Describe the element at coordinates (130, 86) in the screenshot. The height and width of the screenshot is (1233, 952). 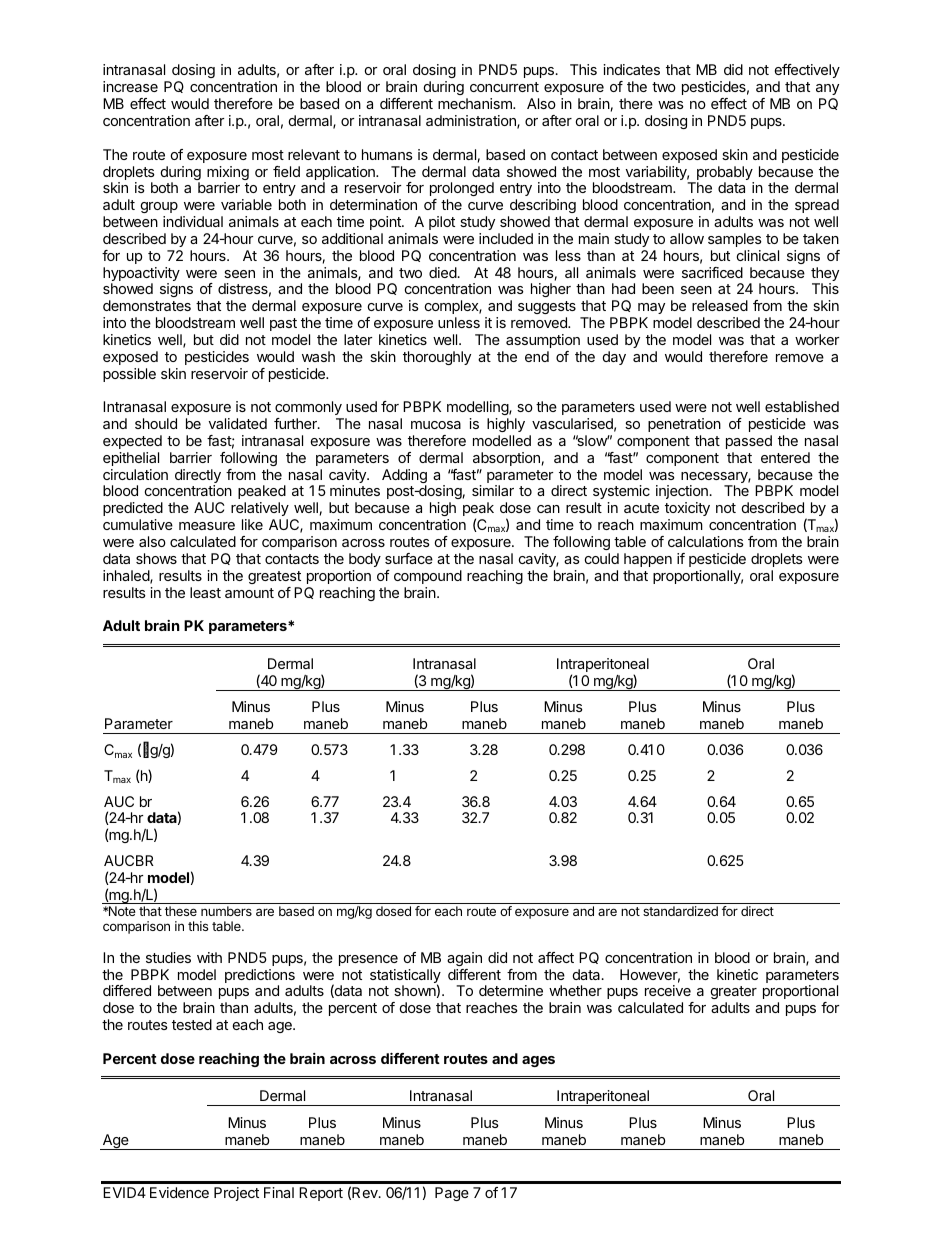
I see `increase` at that location.
